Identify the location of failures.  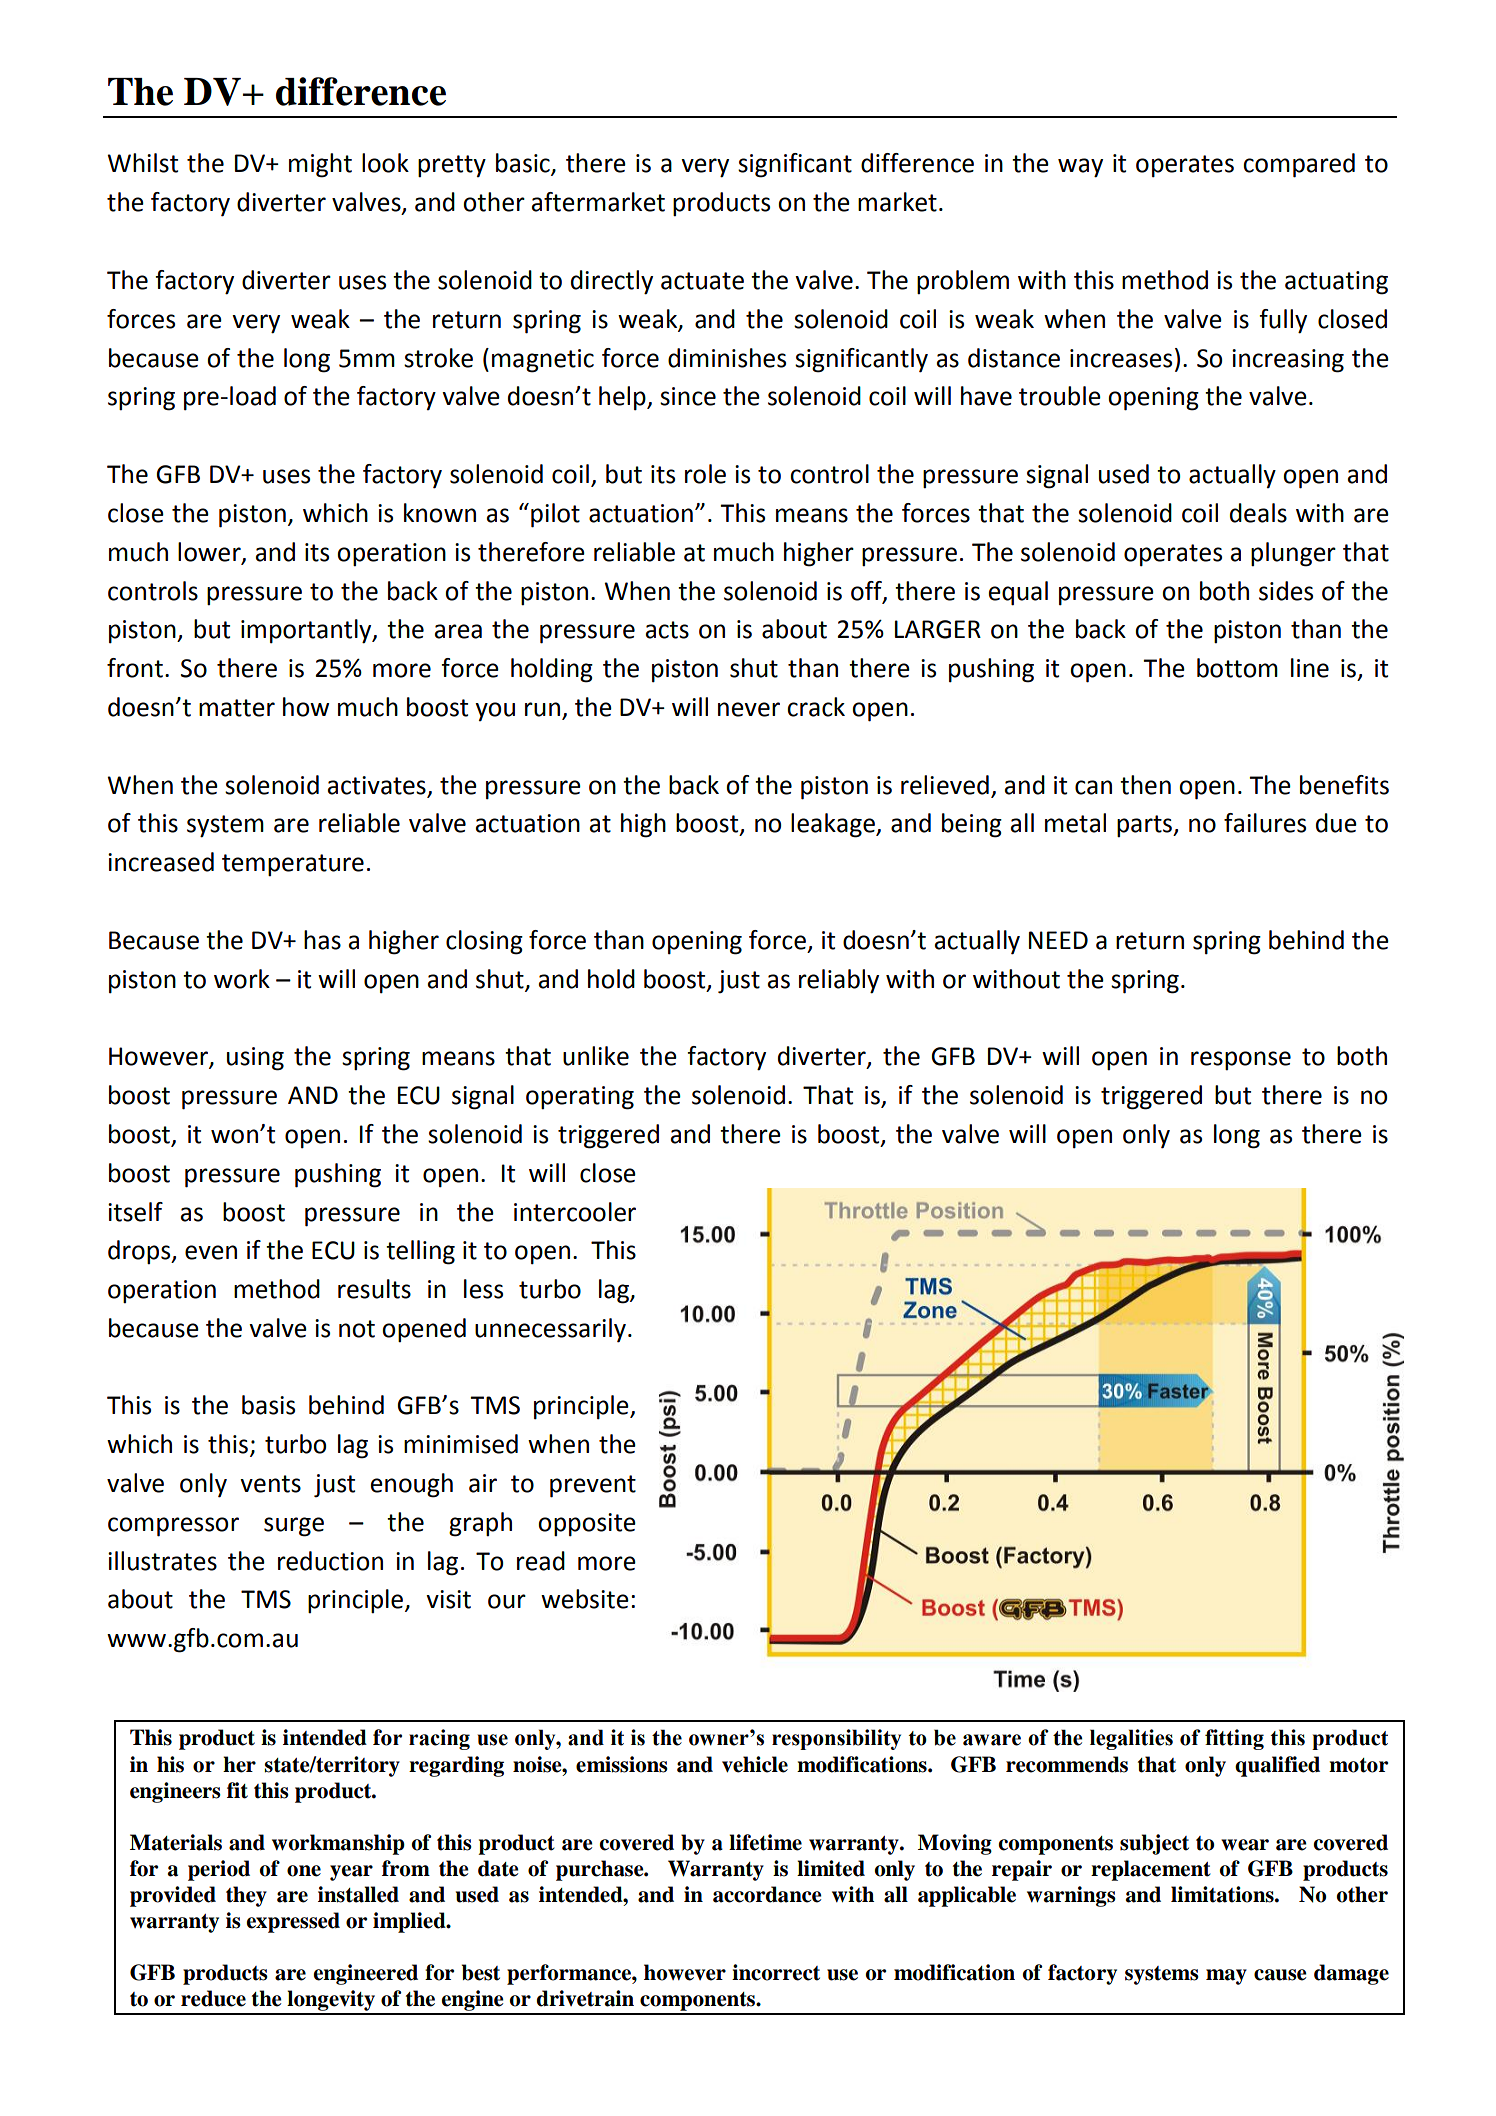
(1265, 823).
